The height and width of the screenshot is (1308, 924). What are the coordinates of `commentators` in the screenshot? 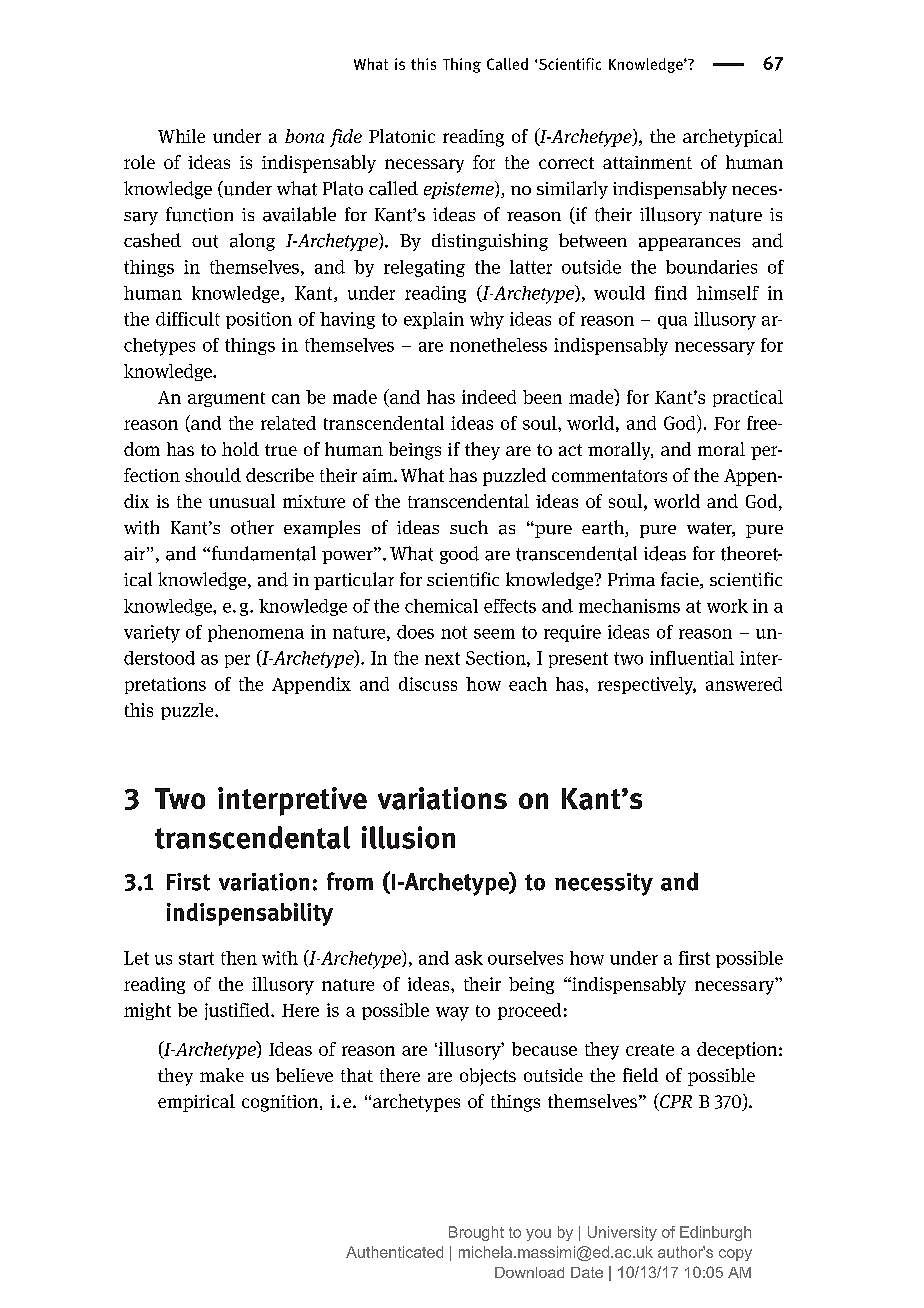 It's located at (609, 476).
